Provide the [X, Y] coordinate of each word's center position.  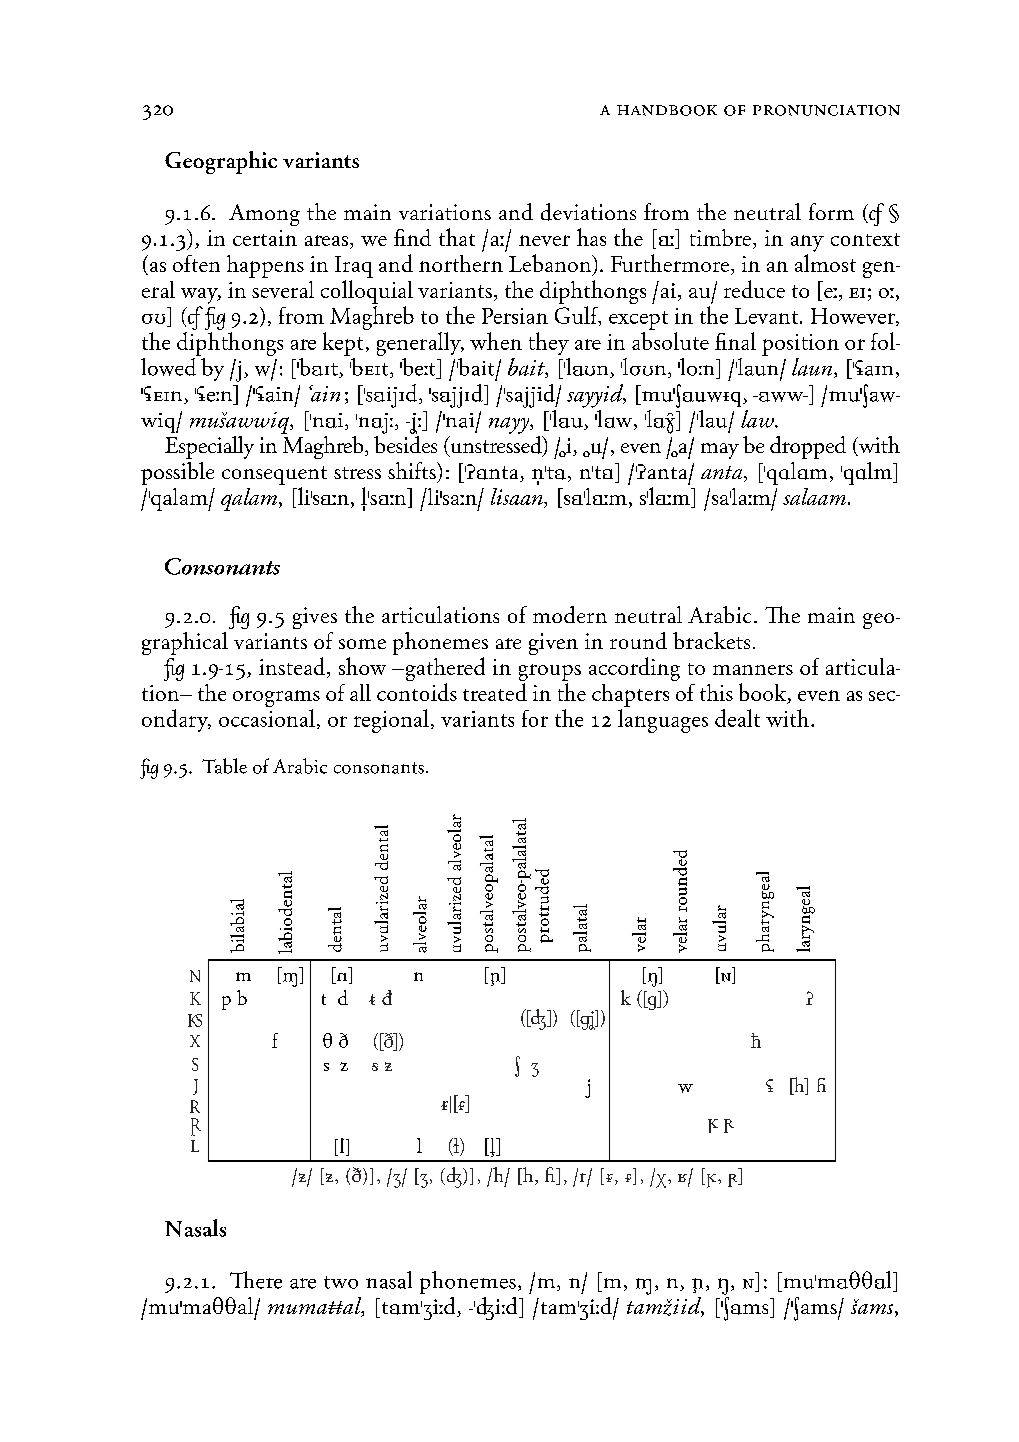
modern [570, 614]
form [831, 211]
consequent [274, 477]
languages [663, 721]
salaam [814, 496]
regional [391, 721]
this [716, 692]
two [341, 1282]
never [544, 240]
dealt [737, 718]
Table [224, 766]
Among [264, 215]
